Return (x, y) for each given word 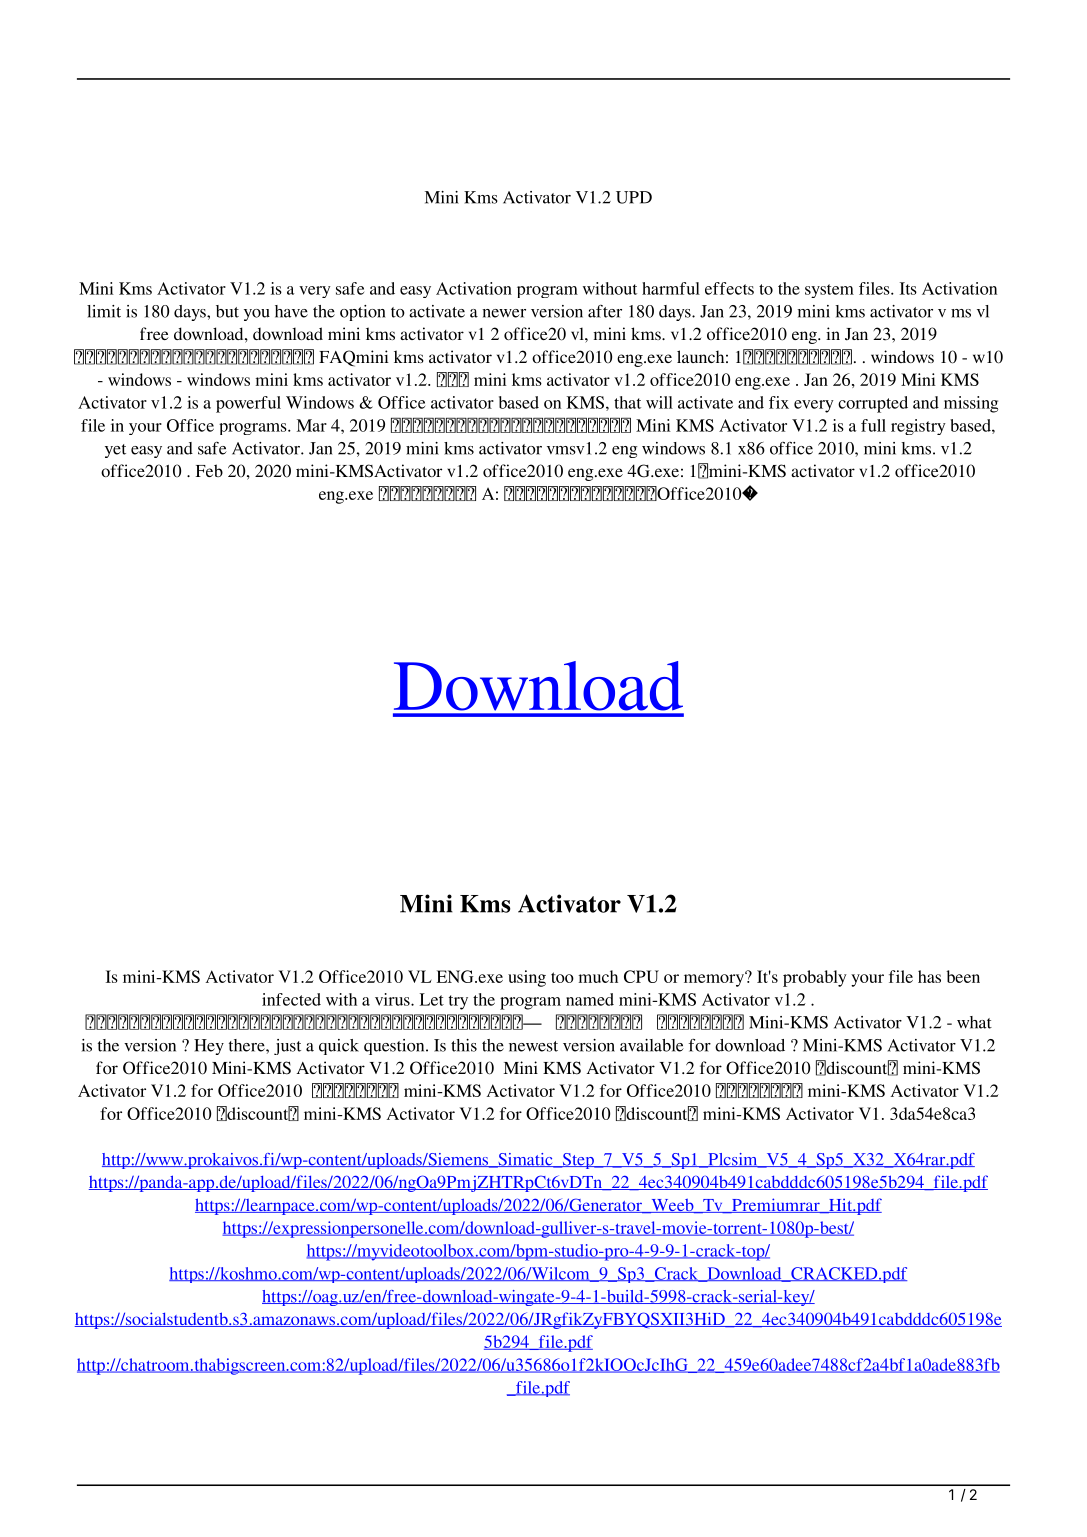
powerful (248, 404)
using (527, 978)
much (598, 976)
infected (291, 999)
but (227, 311)
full (873, 425)
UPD (634, 197)
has (929, 976)
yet (115, 451)
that (627, 402)
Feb (209, 470)
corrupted (873, 404)
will (659, 402)
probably (815, 978)
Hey (209, 1047)
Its (908, 288)
